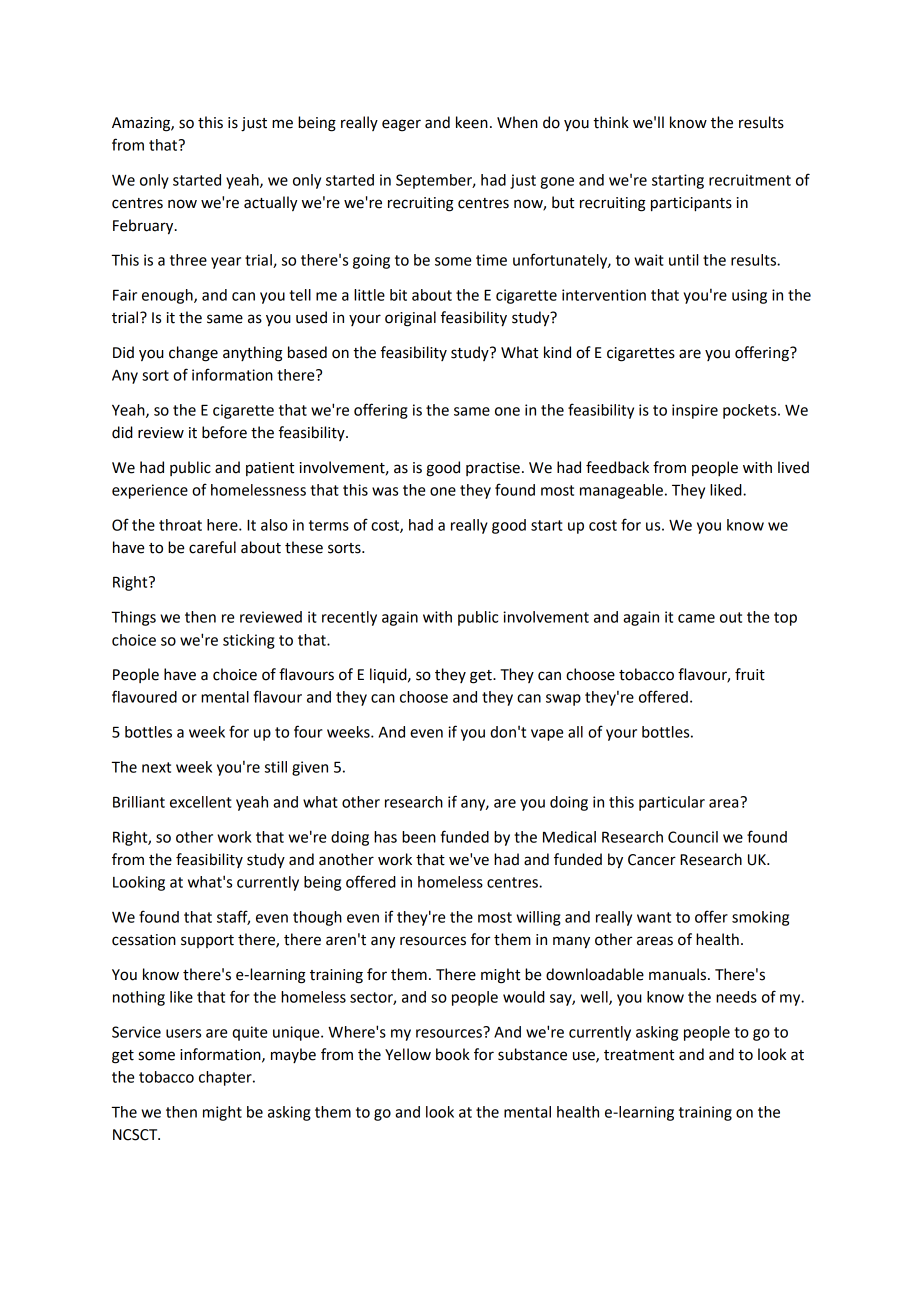  Describe the element at coordinates (410, 319) in the screenshot. I see `original` at that location.
